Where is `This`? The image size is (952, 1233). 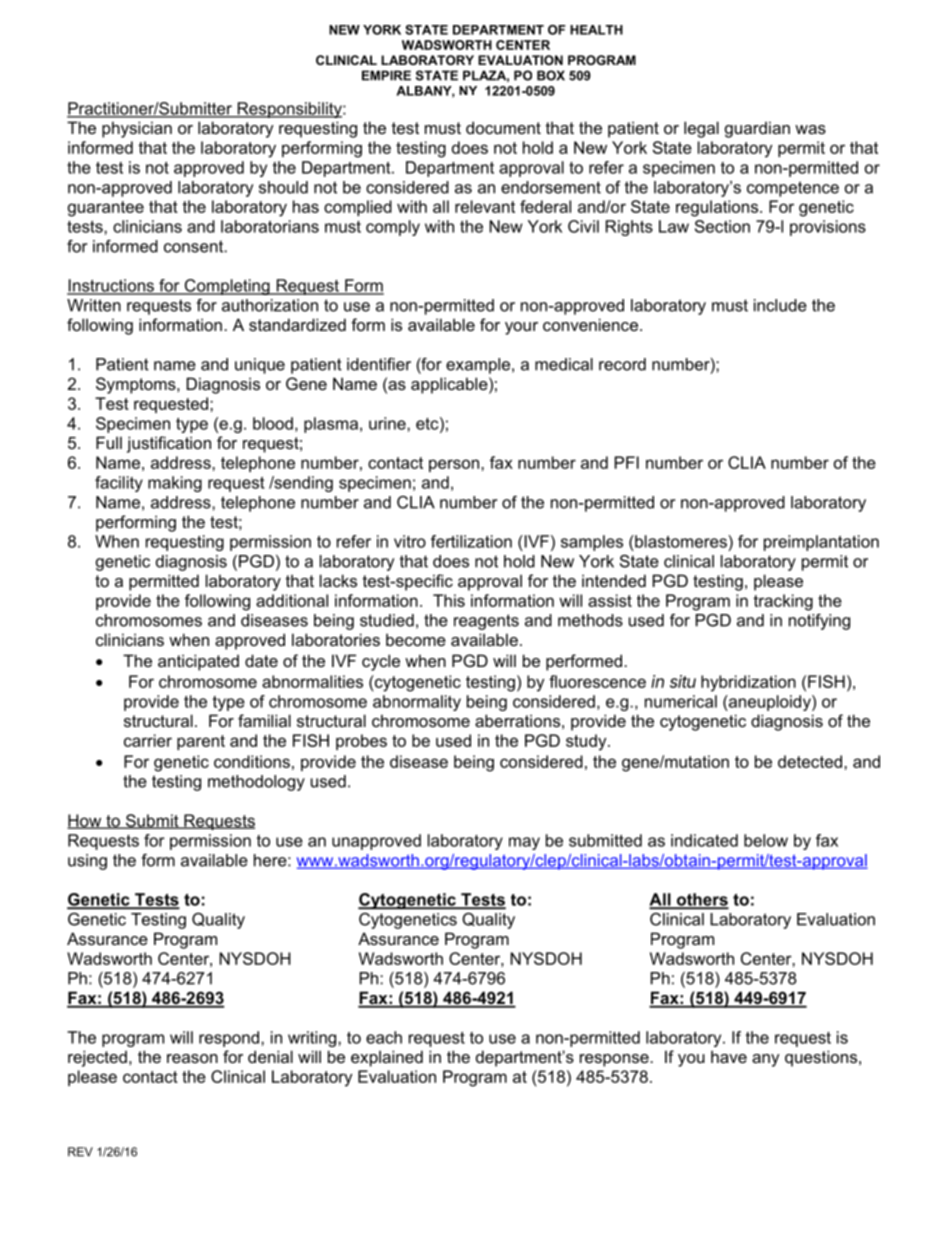
This is located at coordinates (449, 600).
